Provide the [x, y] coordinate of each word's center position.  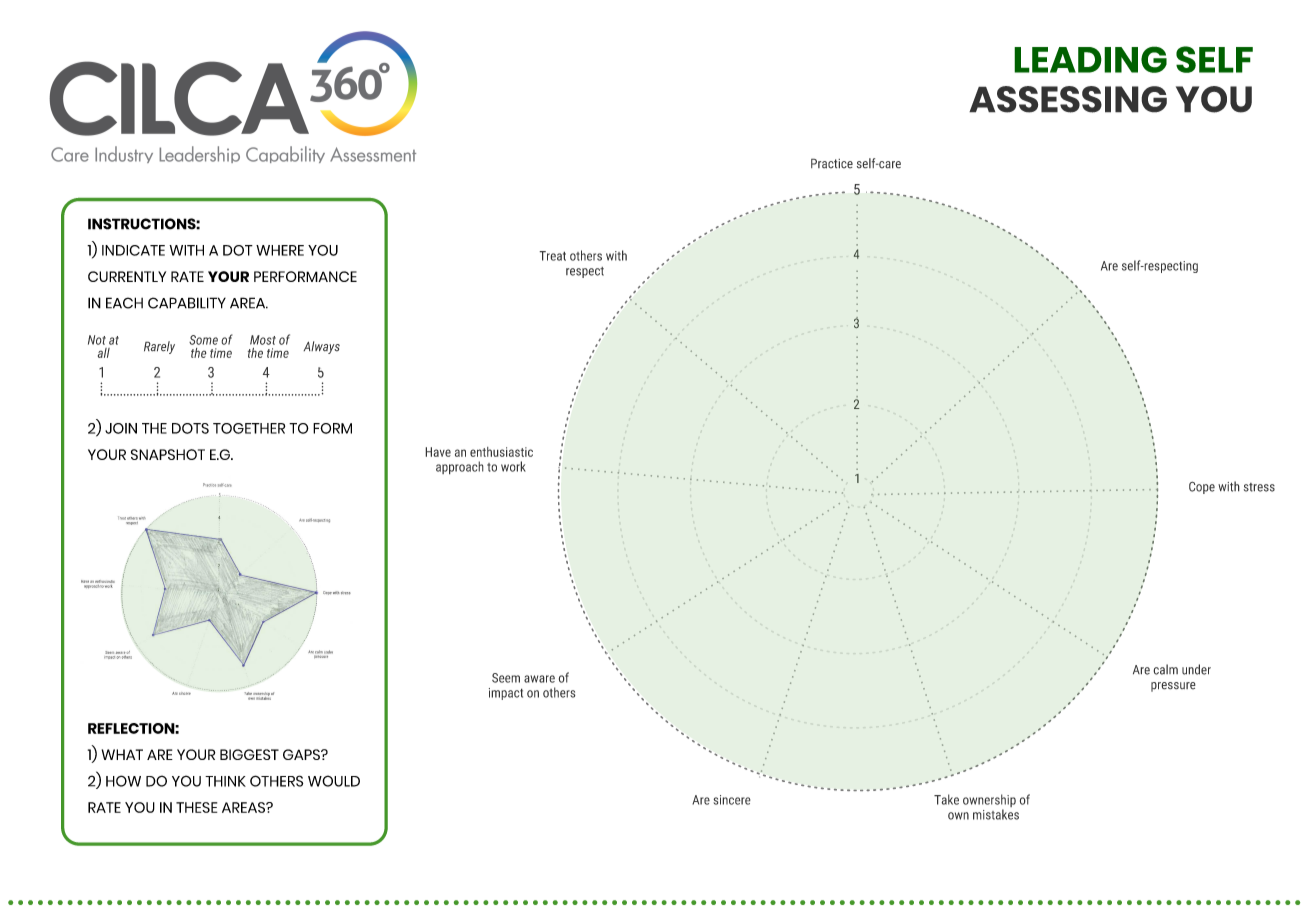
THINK [225, 781]
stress [1259, 487]
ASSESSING [1068, 99]
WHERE [280, 250]
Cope [1202, 487]
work [513, 466]
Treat [552, 256]
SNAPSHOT [168, 454]
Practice [832, 163]
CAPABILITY [187, 303]
